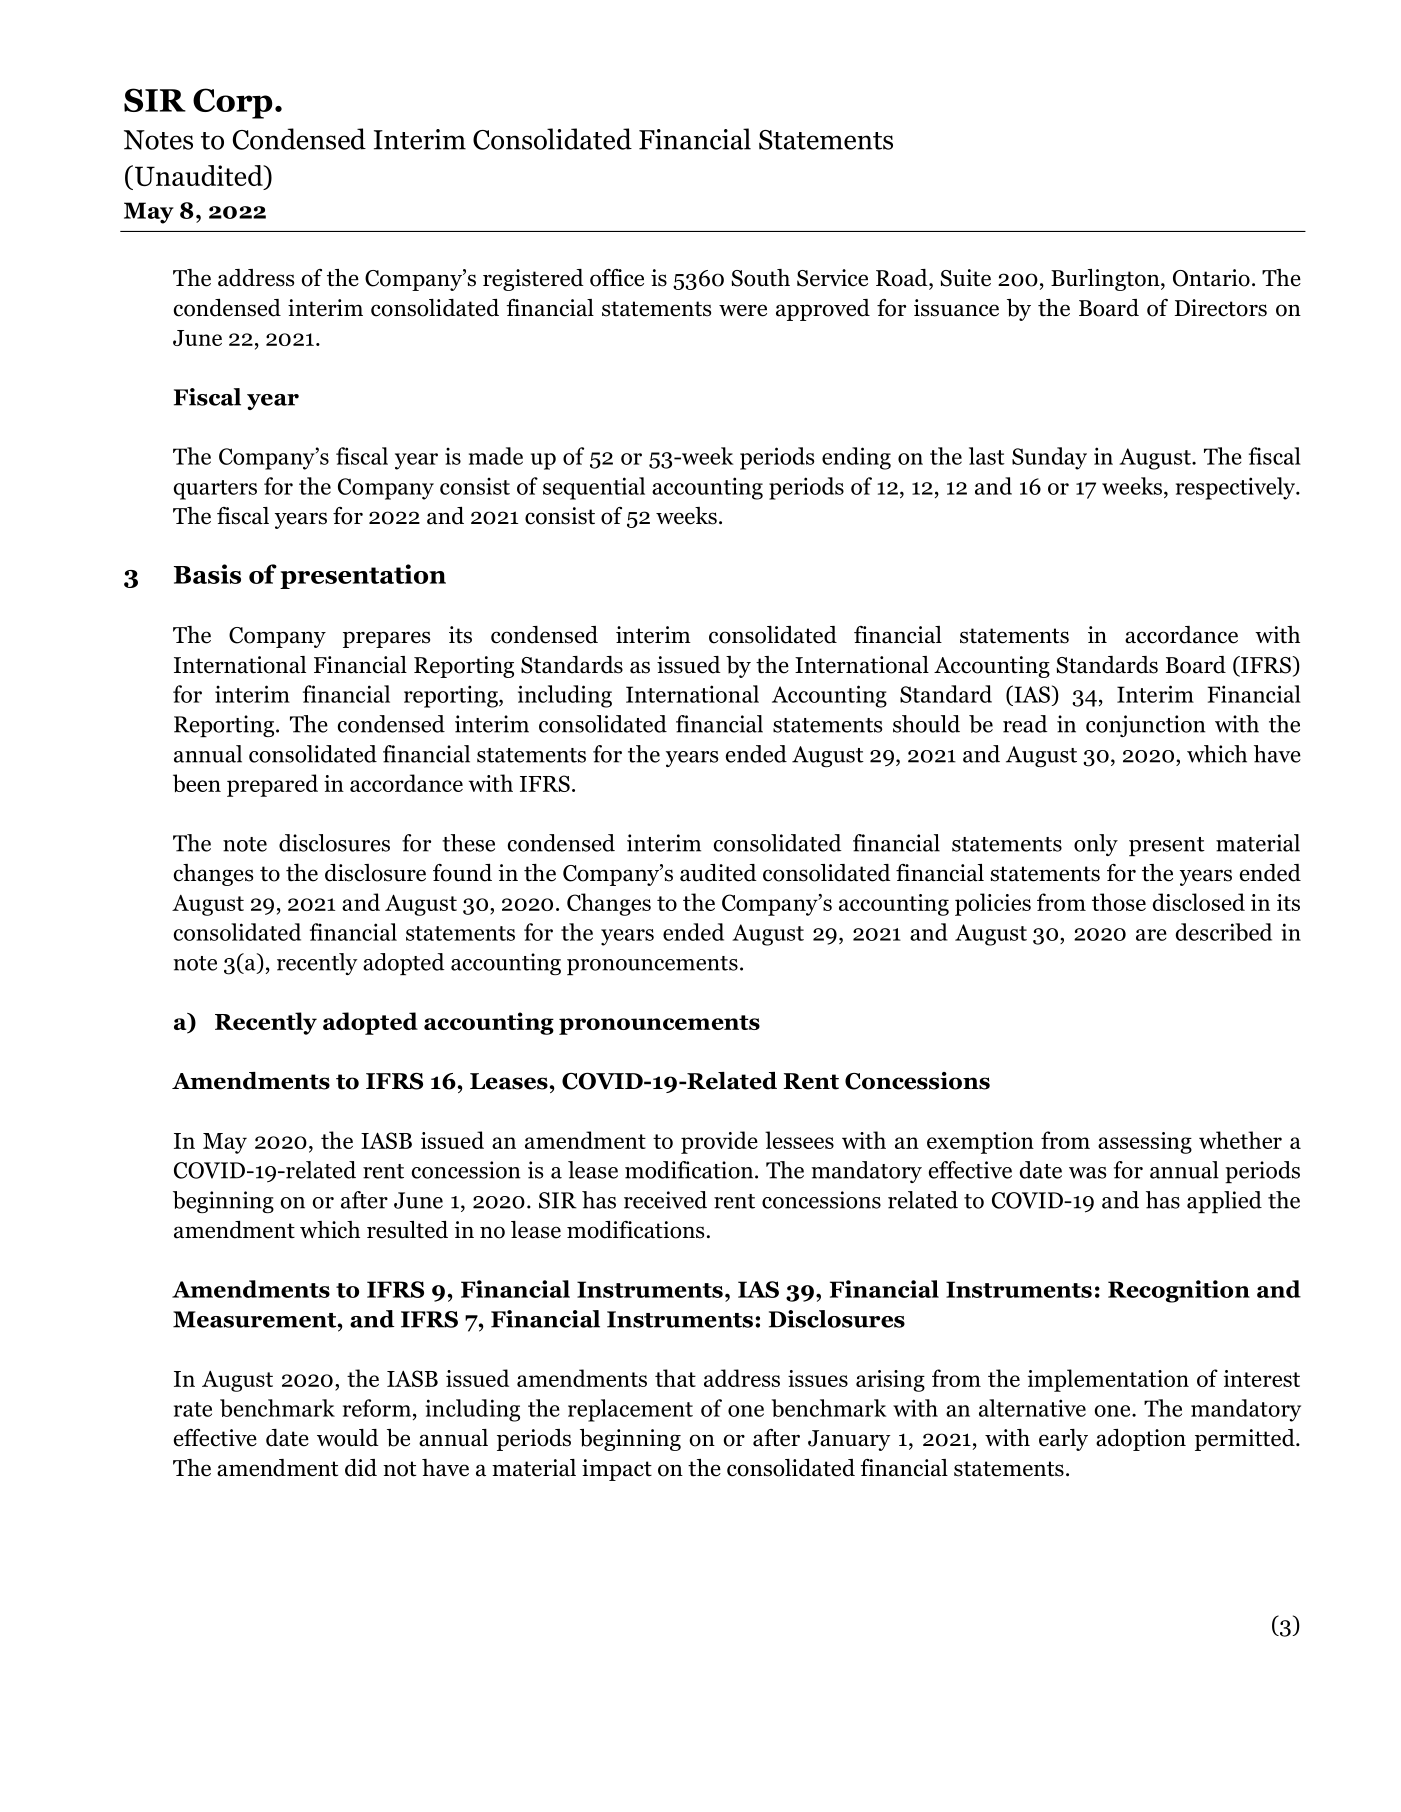 Image resolution: width=1401 pixels, height=1812 pixels. I want to click on Corp, so click(233, 103).
